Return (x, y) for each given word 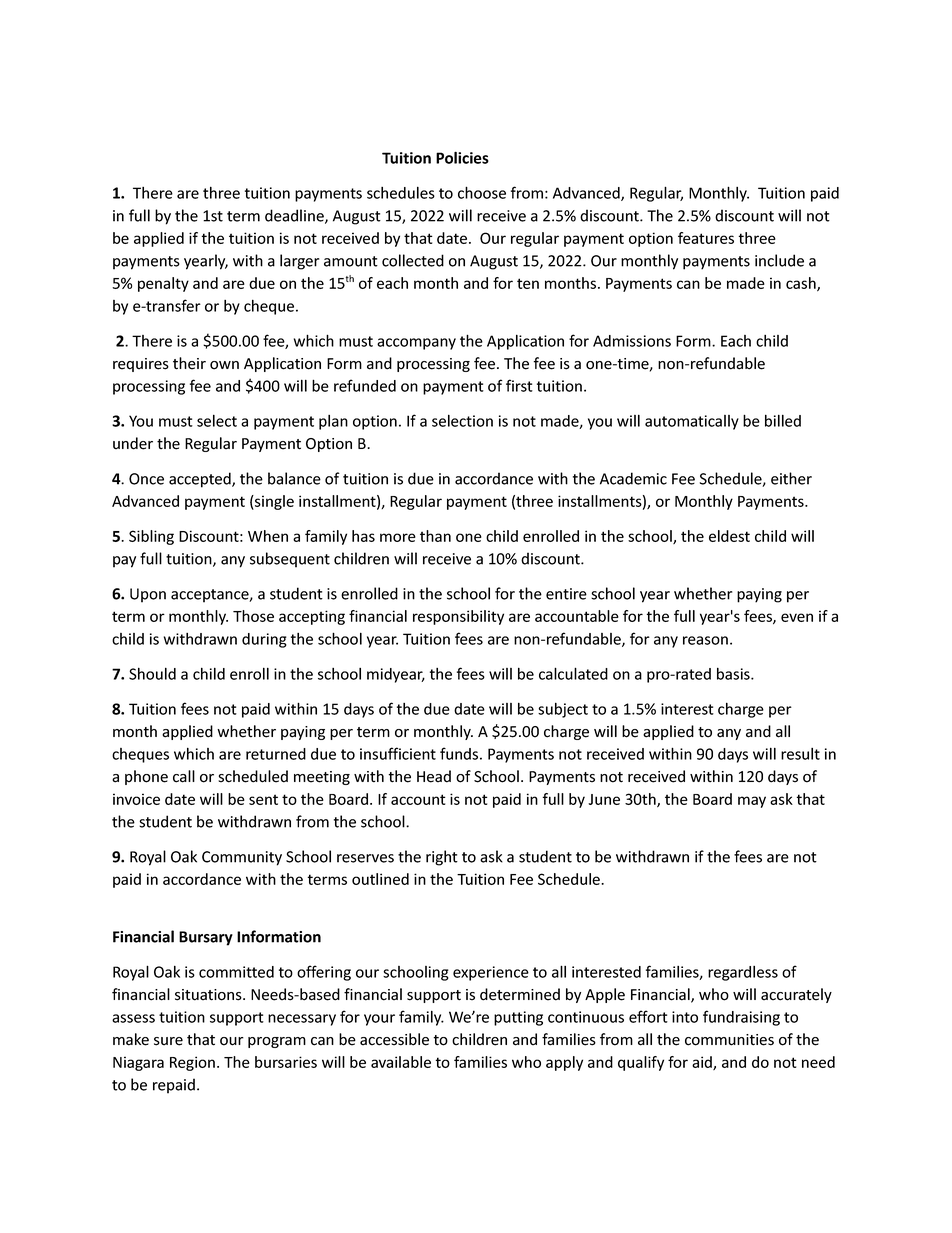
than (435, 536)
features (706, 238)
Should (152, 673)
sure (168, 1041)
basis (734, 673)
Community (242, 858)
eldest (729, 536)
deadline (295, 216)
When (268, 536)
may (752, 802)
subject (563, 710)
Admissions (632, 341)
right (442, 858)
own (224, 365)
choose (482, 192)
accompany (416, 344)
